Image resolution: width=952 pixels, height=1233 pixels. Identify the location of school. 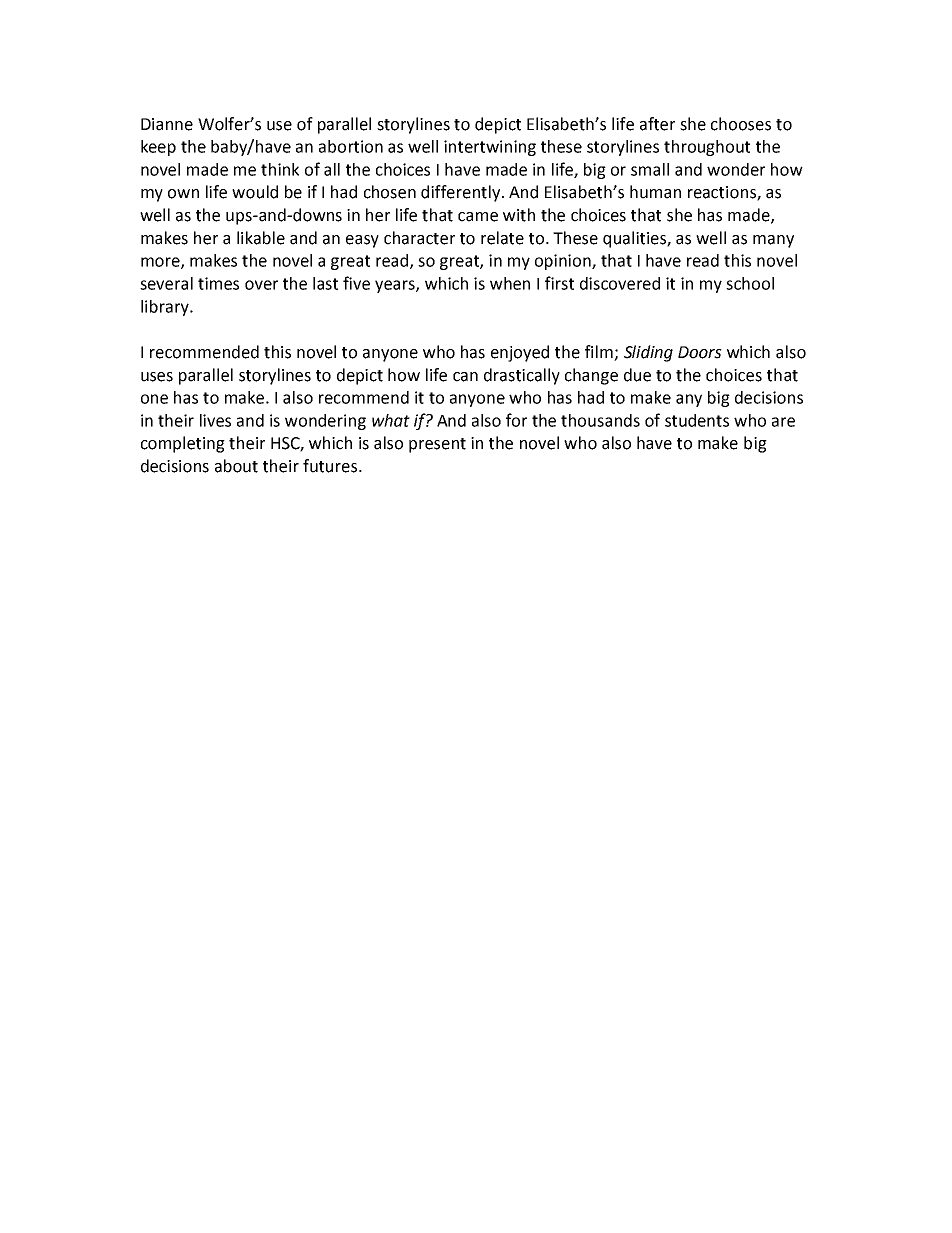
(750, 283).
